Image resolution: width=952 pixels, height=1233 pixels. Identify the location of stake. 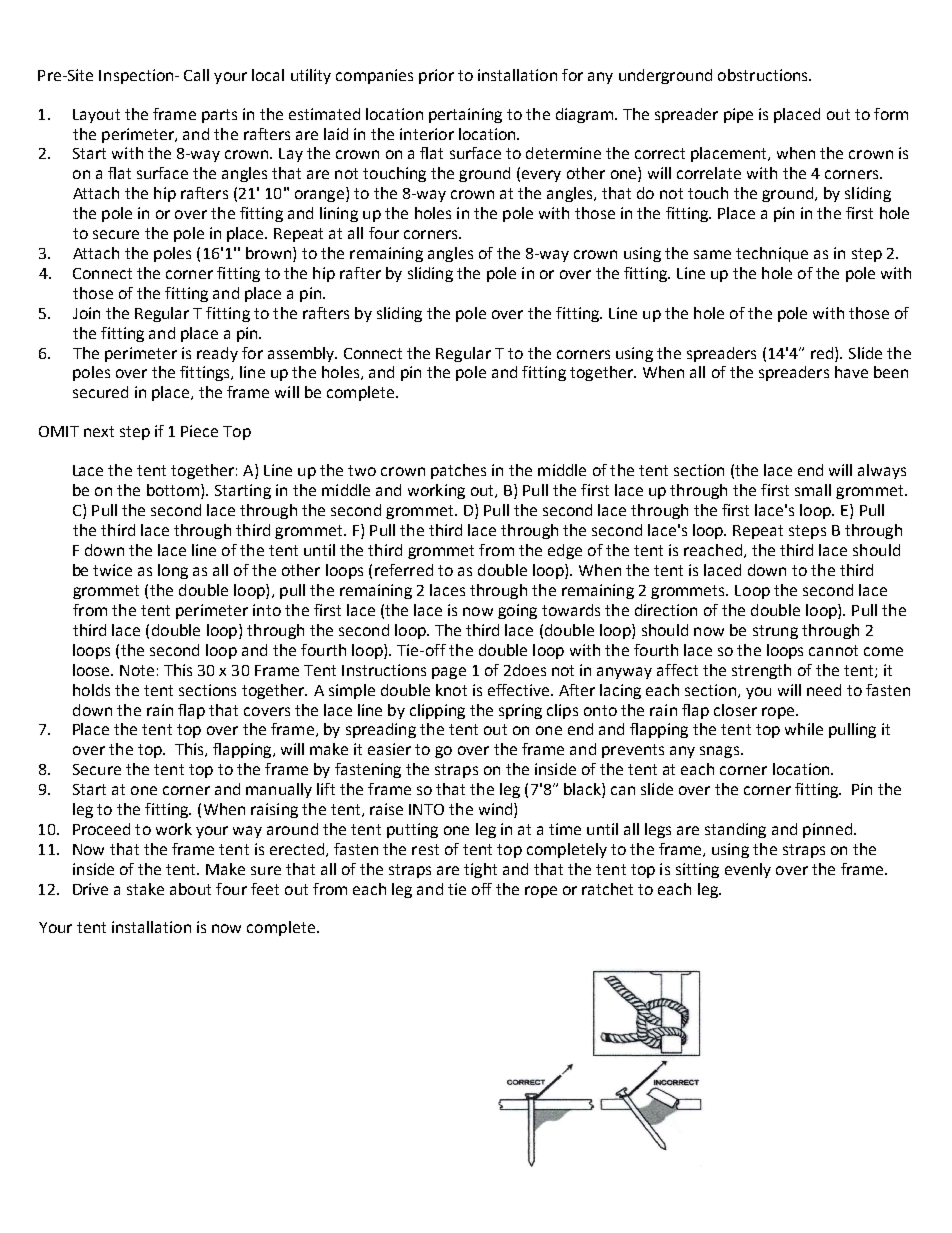
(145, 889).
